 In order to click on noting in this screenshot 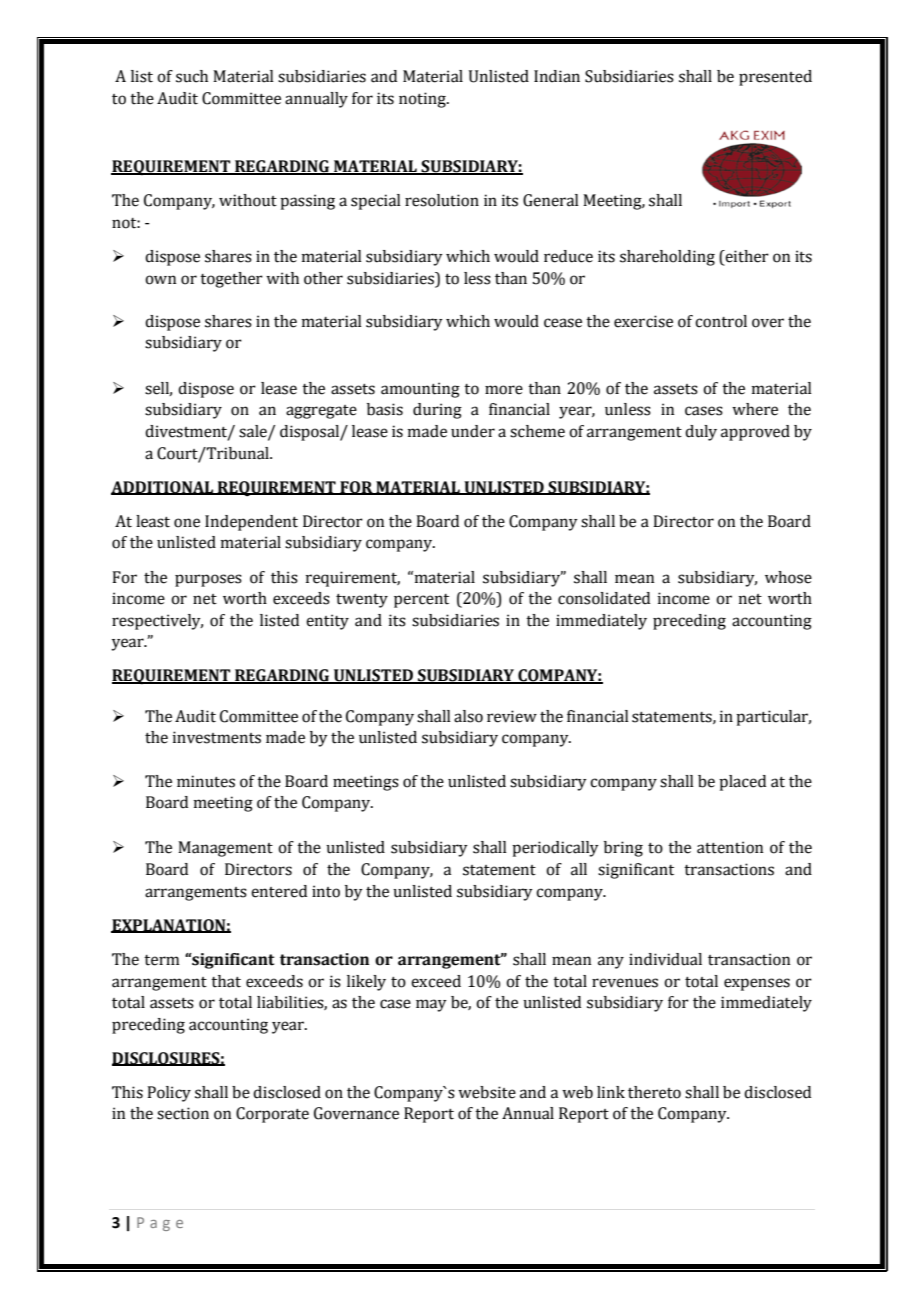, I will do `click(423, 100)`.
